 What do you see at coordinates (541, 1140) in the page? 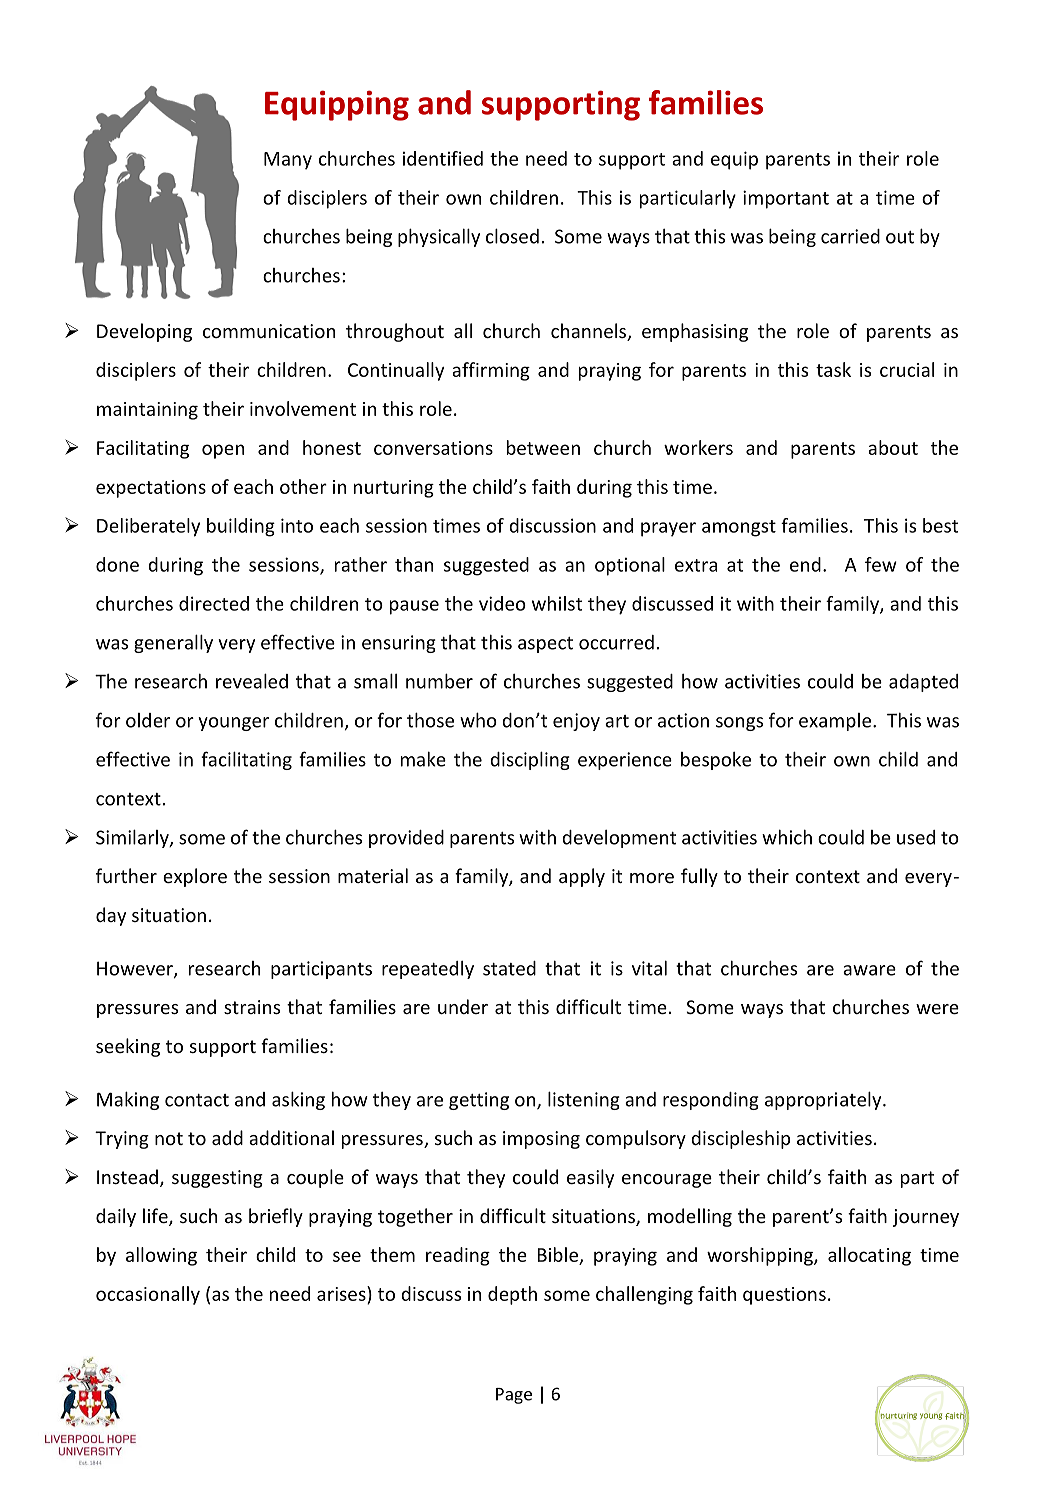
I see `imposing` at bounding box center [541, 1140].
